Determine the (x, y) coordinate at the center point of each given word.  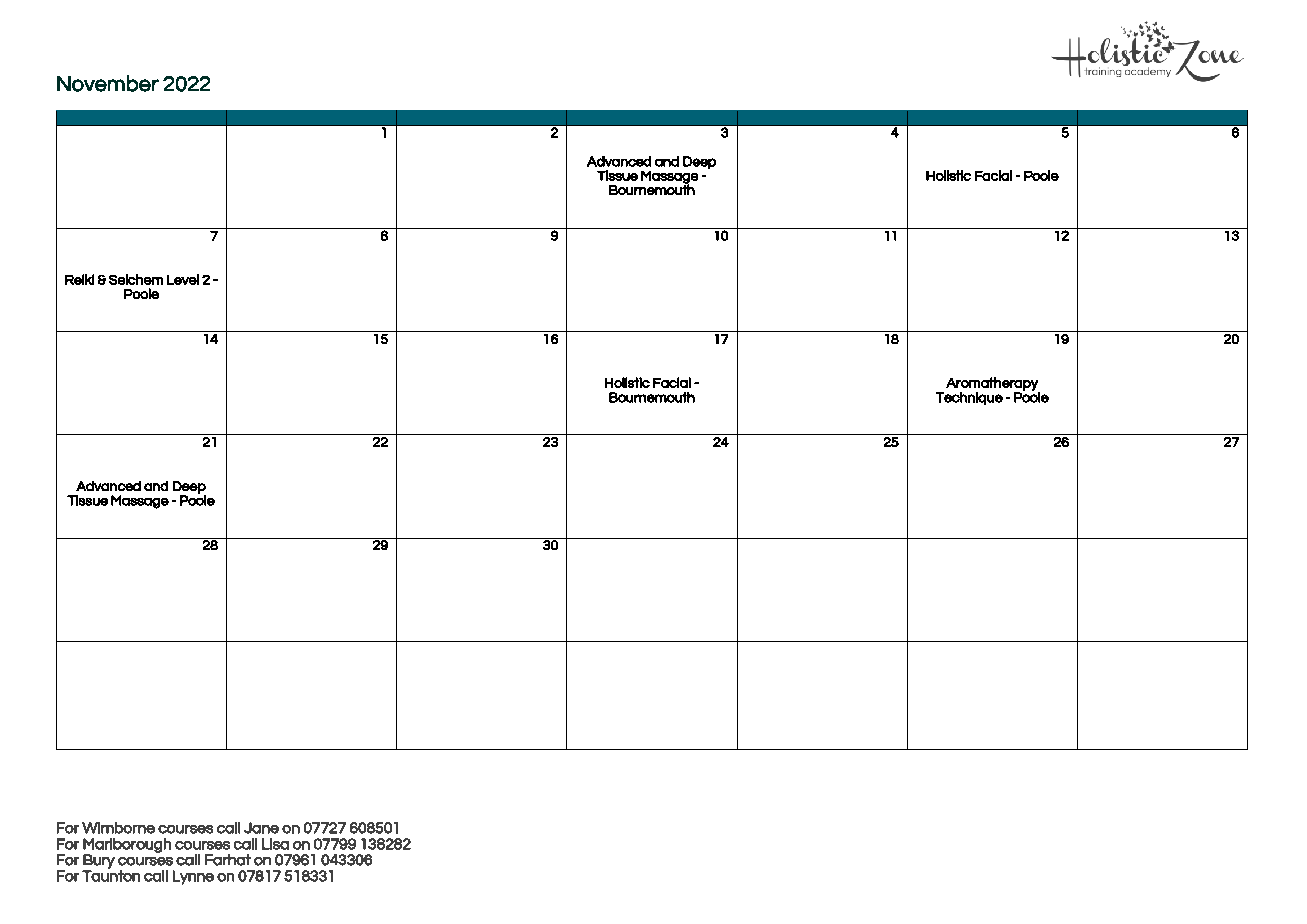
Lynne (193, 877)
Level (183, 279)
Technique (969, 398)
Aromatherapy (993, 385)
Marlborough (127, 846)
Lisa (275, 844)
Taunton (111, 875)
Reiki (79, 279)
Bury (99, 862)
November (108, 83)
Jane (261, 828)
